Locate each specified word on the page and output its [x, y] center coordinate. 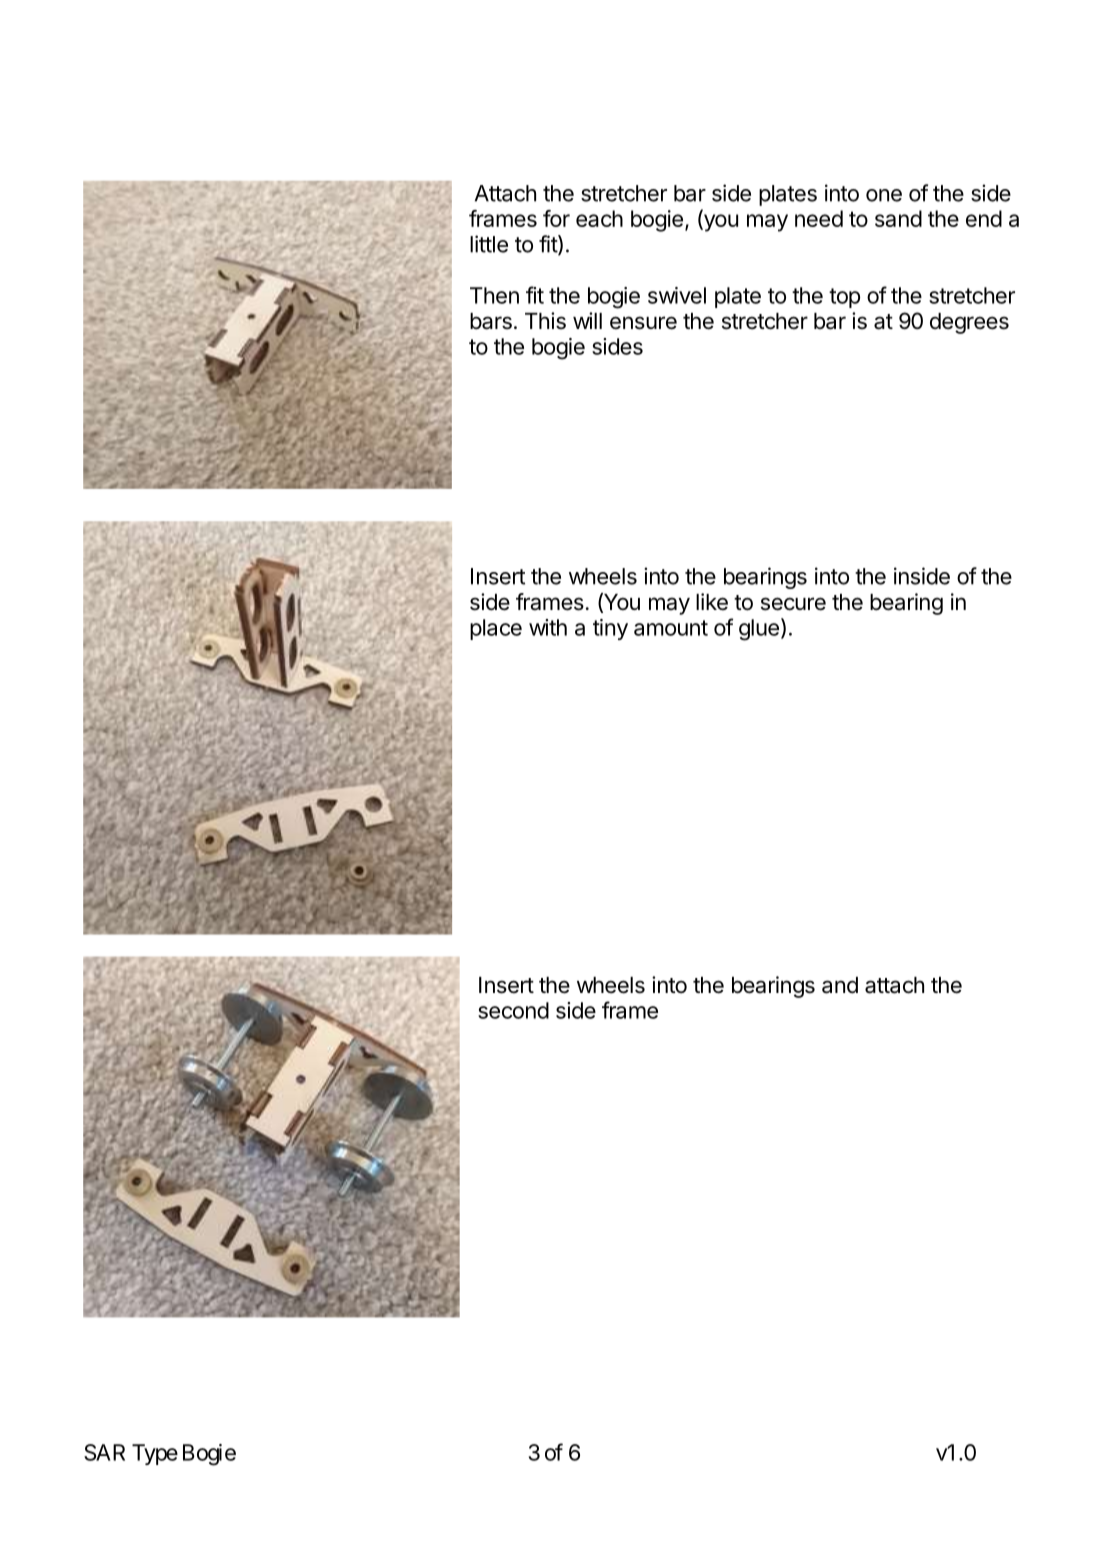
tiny [610, 629]
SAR [104, 1452]
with [548, 627]
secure [793, 604]
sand [898, 218]
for [556, 218]
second [513, 1010]
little [489, 244]
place [496, 629]
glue [759, 630]
